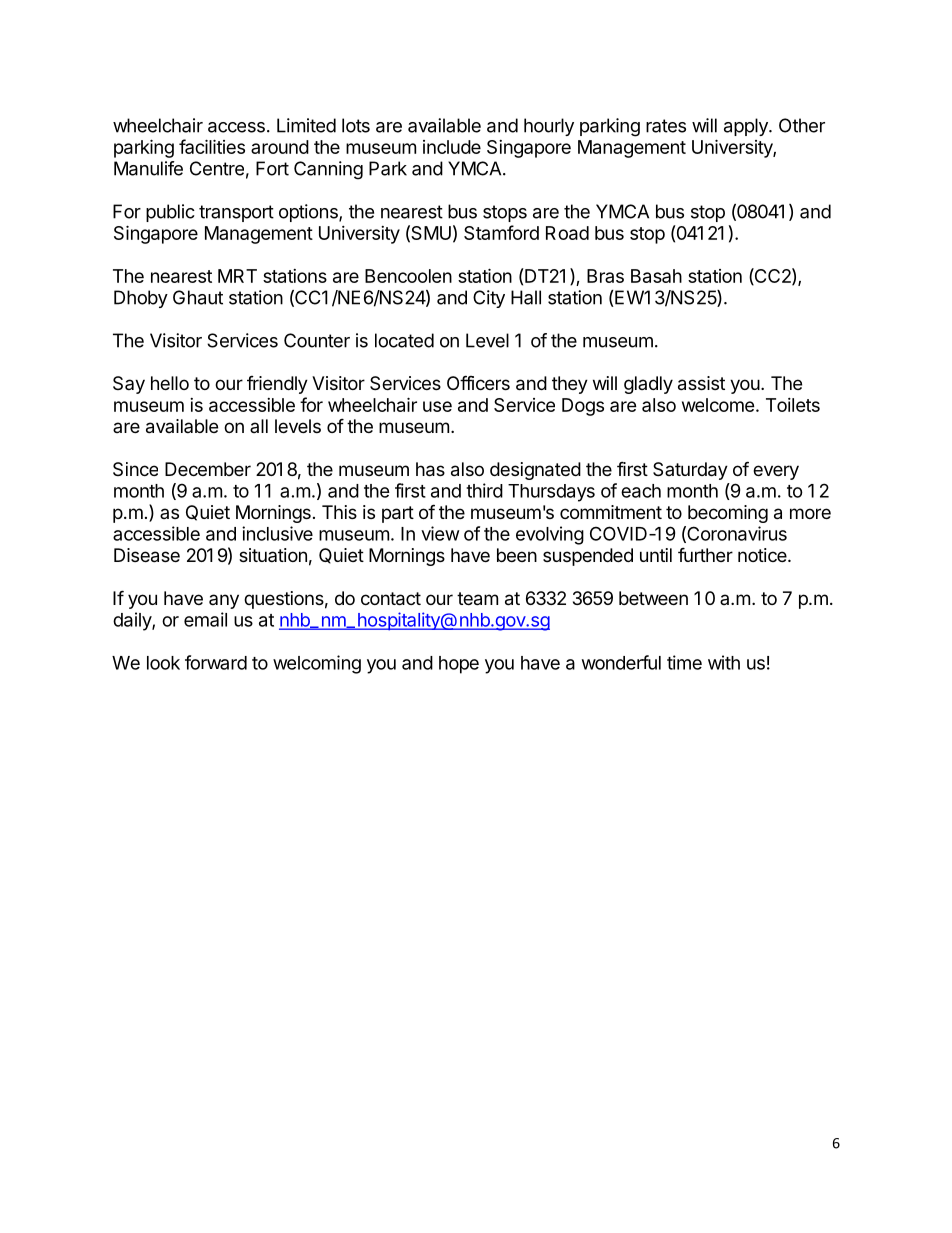 This screenshot has width=952, height=1233. Describe the element at coordinates (170, 383) in the screenshot. I see `hello` at that location.
